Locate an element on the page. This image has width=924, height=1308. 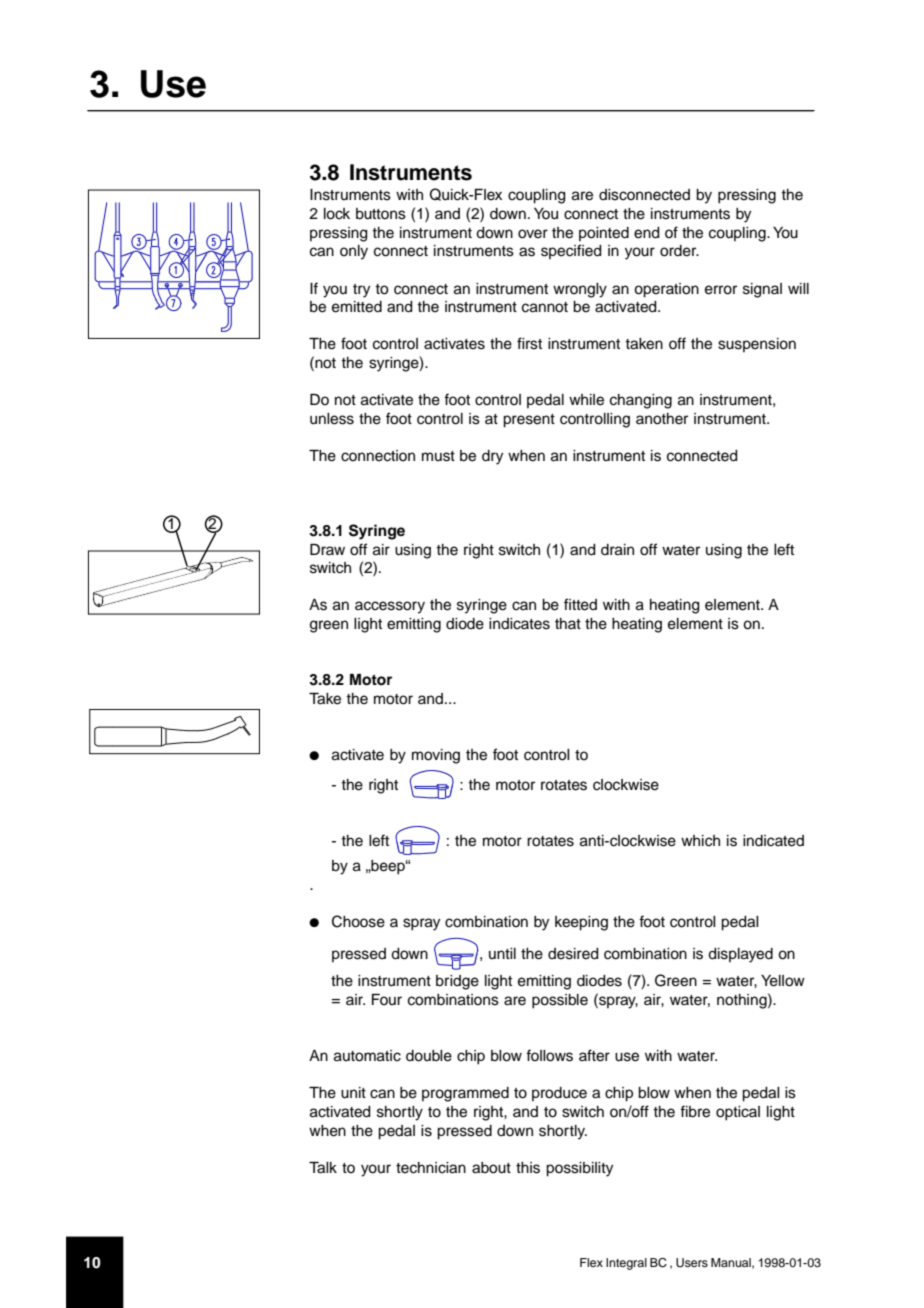
Draw is located at coordinates (327, 549).
